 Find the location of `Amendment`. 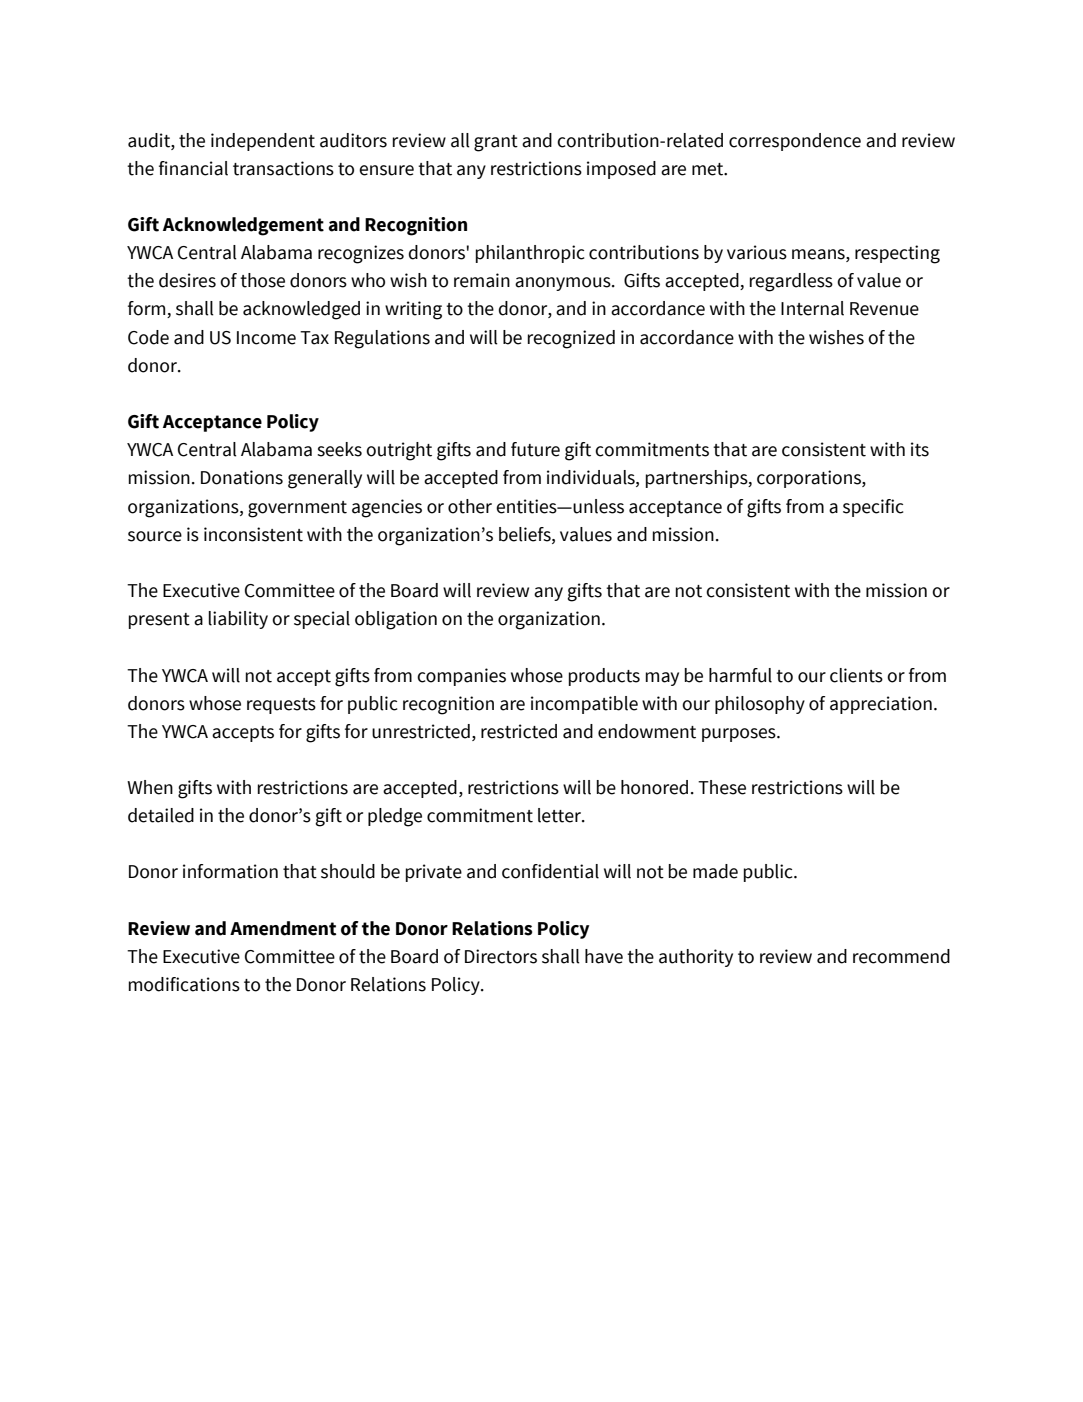

Amendment is located at coordinates (283, 928).
